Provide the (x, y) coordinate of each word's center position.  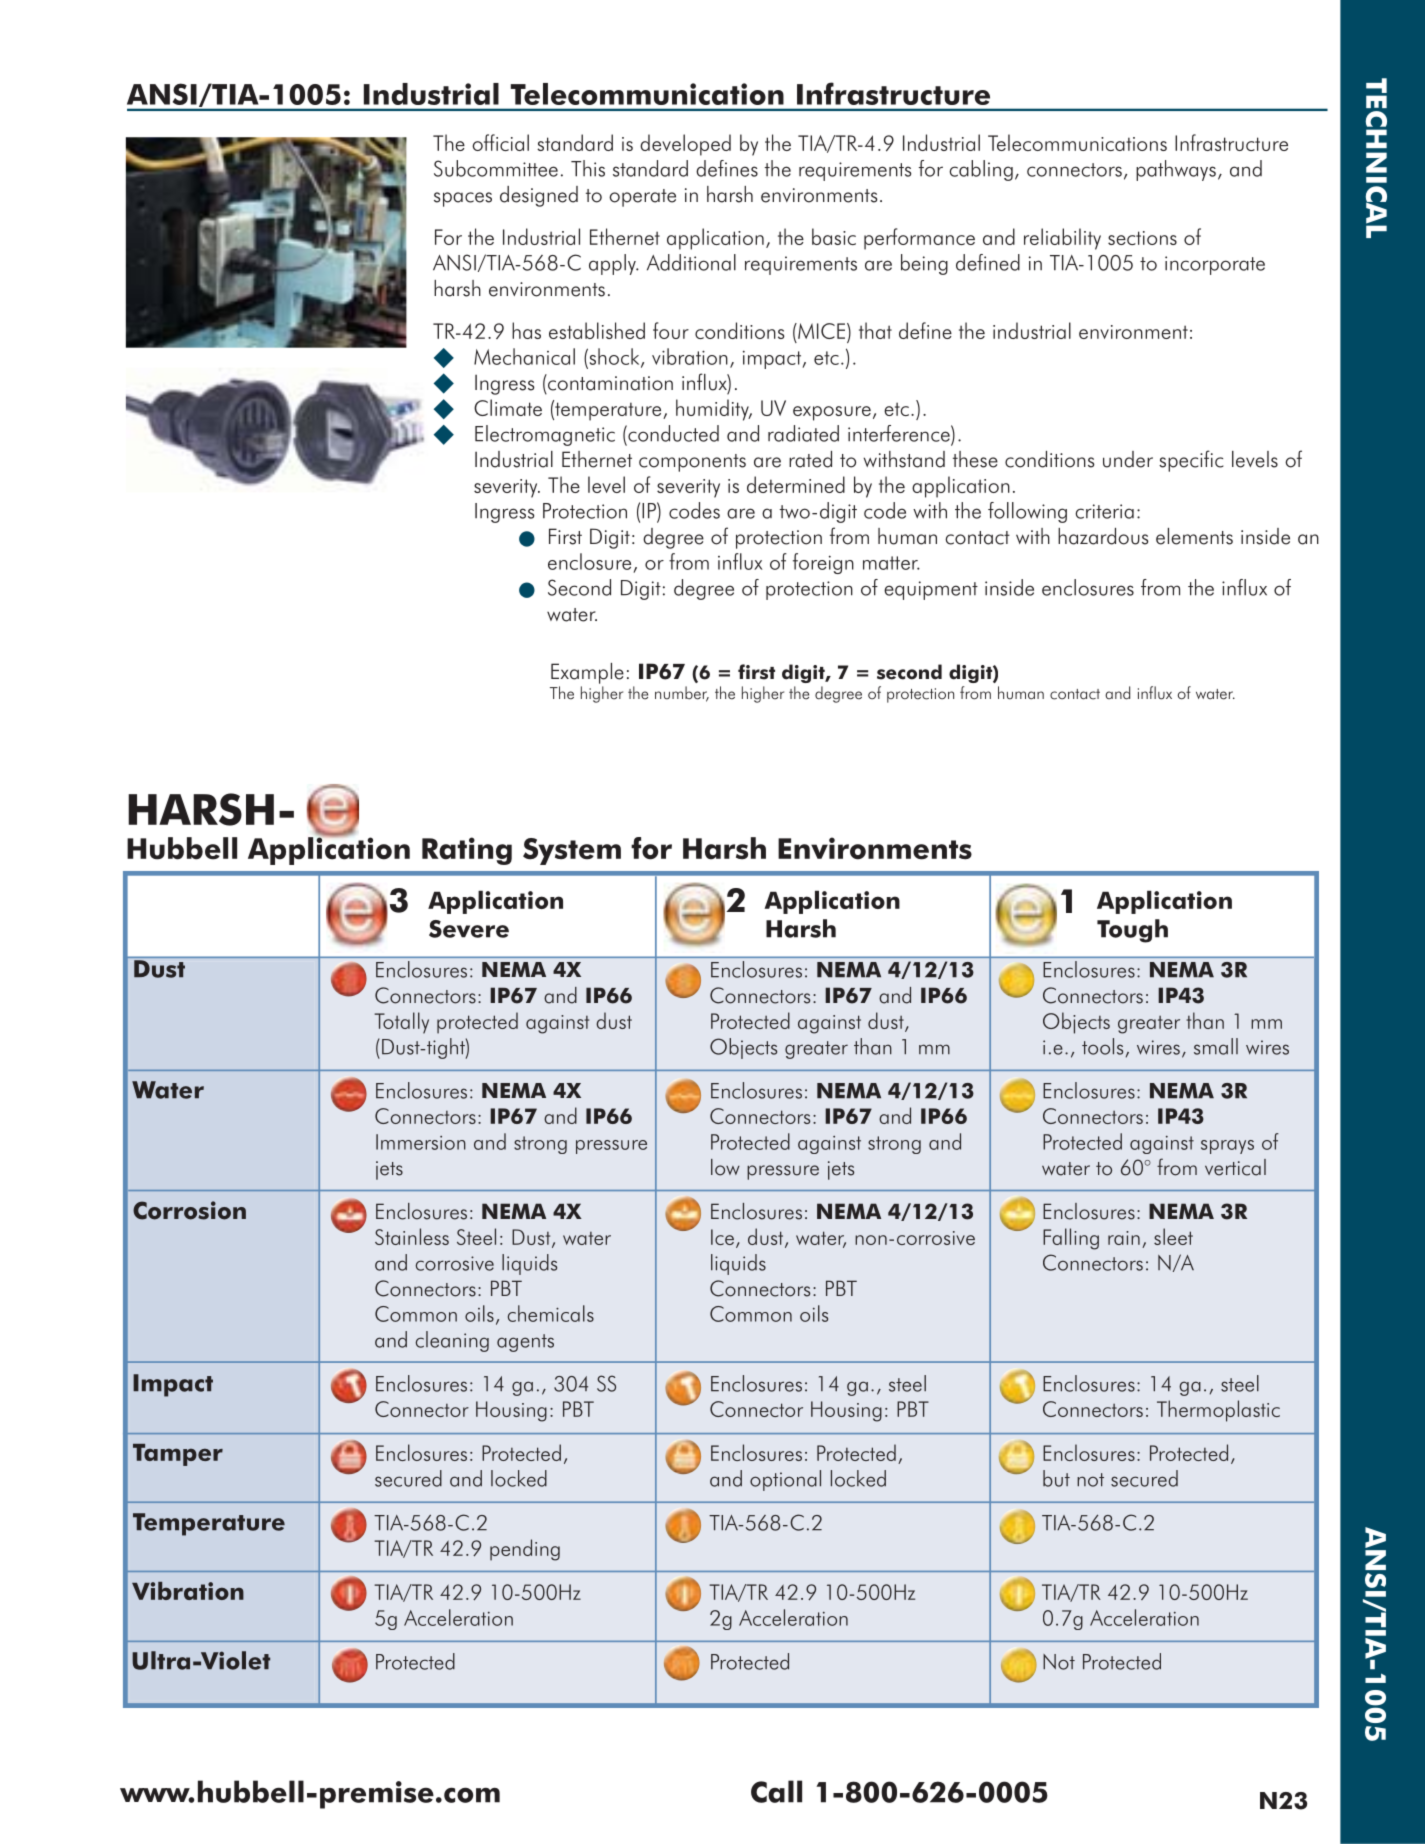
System (572, 851)
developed (685, 145)
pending (525, 1550)
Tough (1132, 931)
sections (1142, 238)
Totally (401, 1023)
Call (776, 1791)
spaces (463, 199)
